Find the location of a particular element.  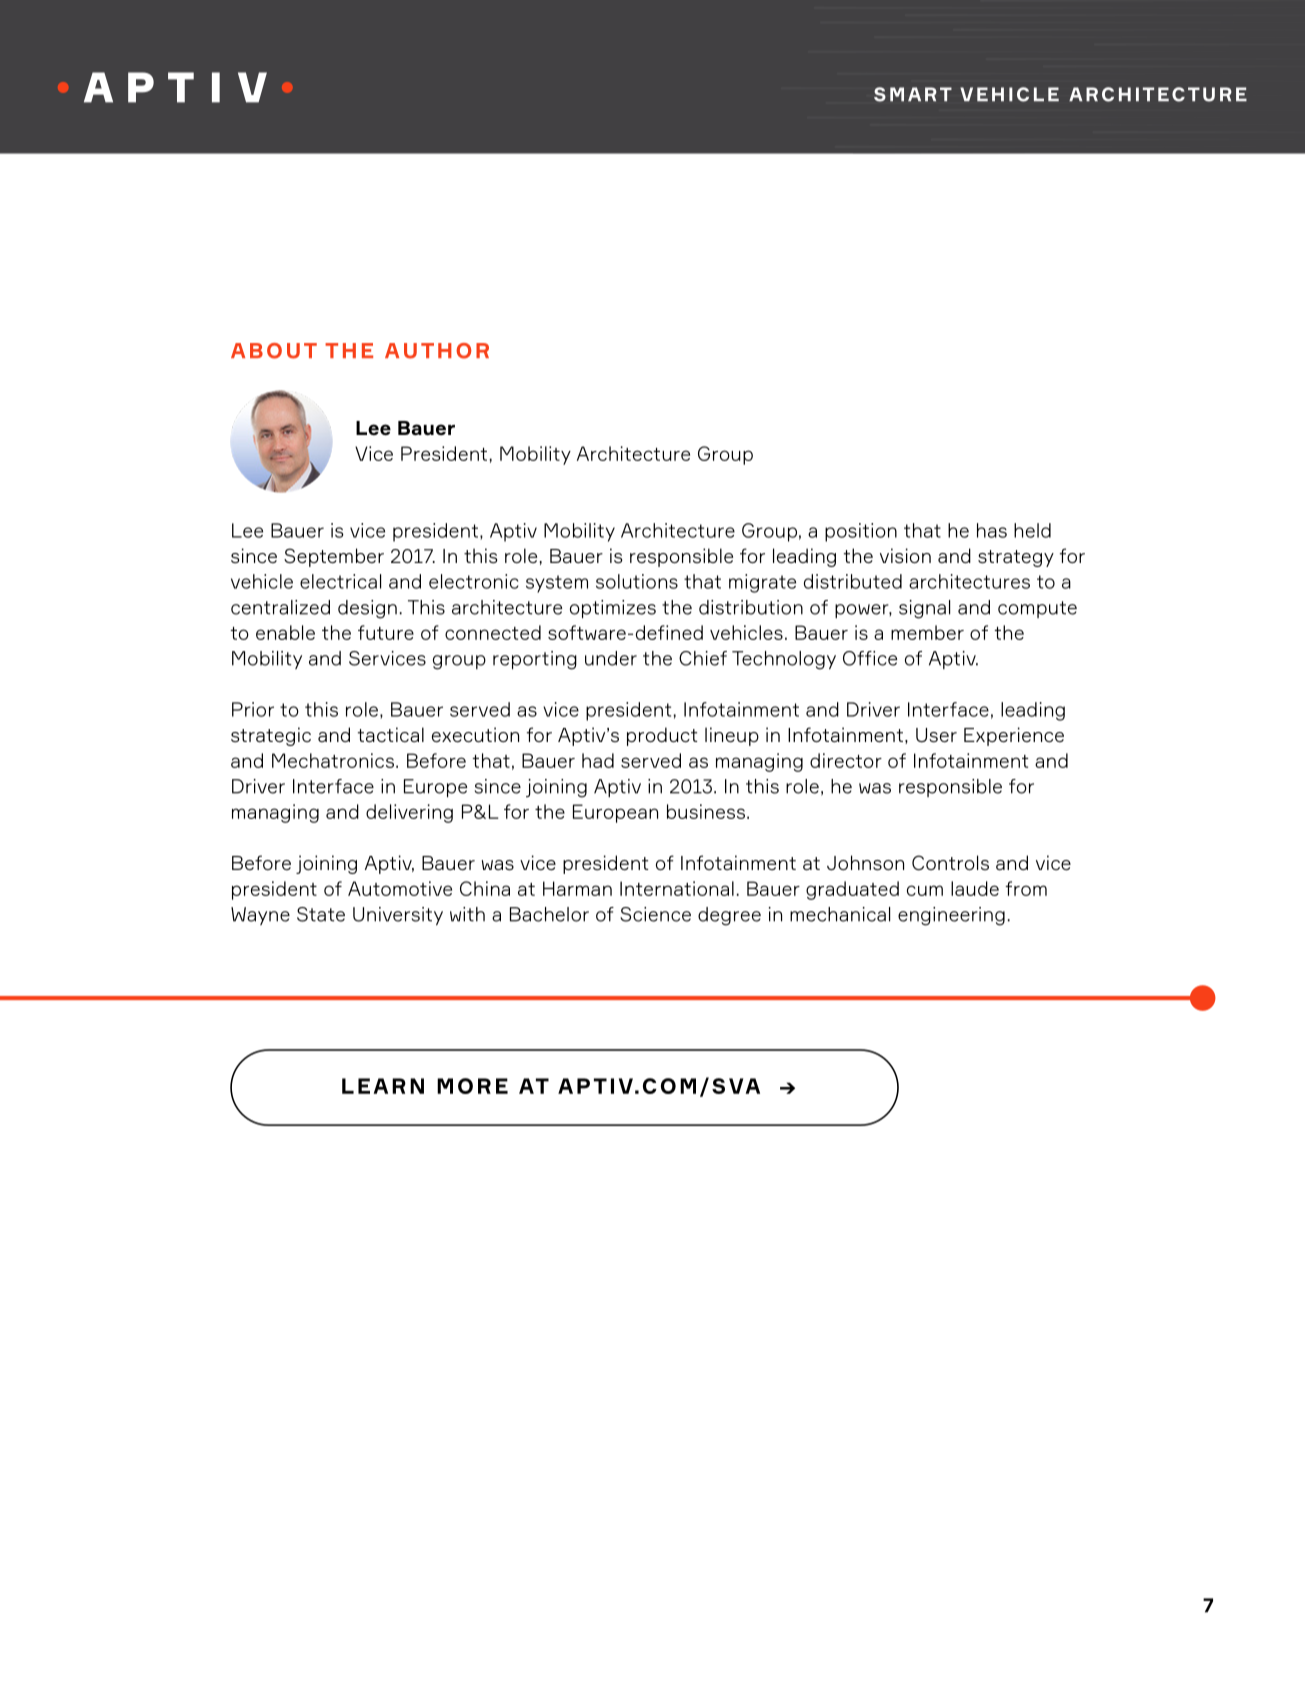

ABOUT is located at coordinates (274, 351).
